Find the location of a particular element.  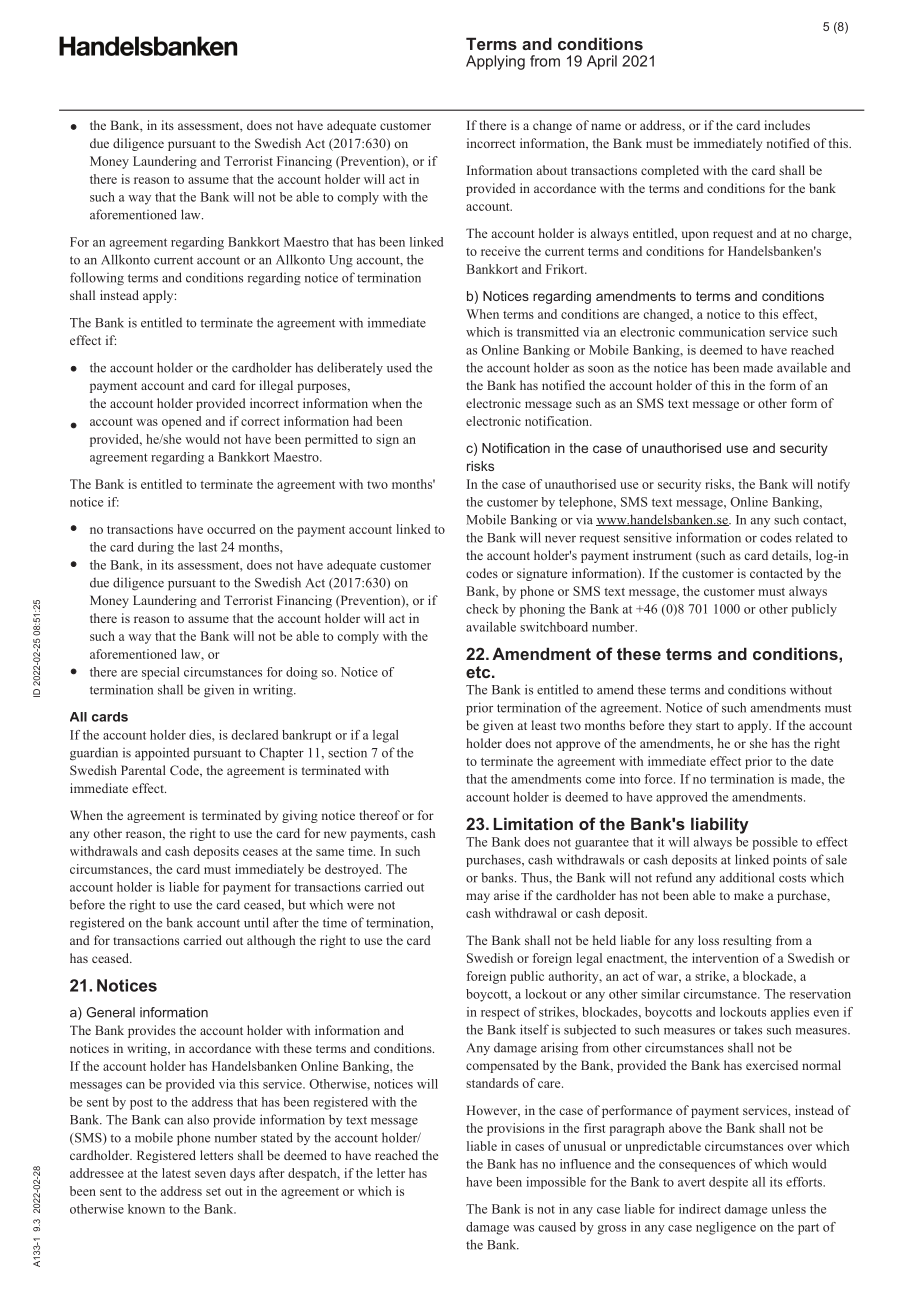

ceases is located at coordinates (260, 852).
